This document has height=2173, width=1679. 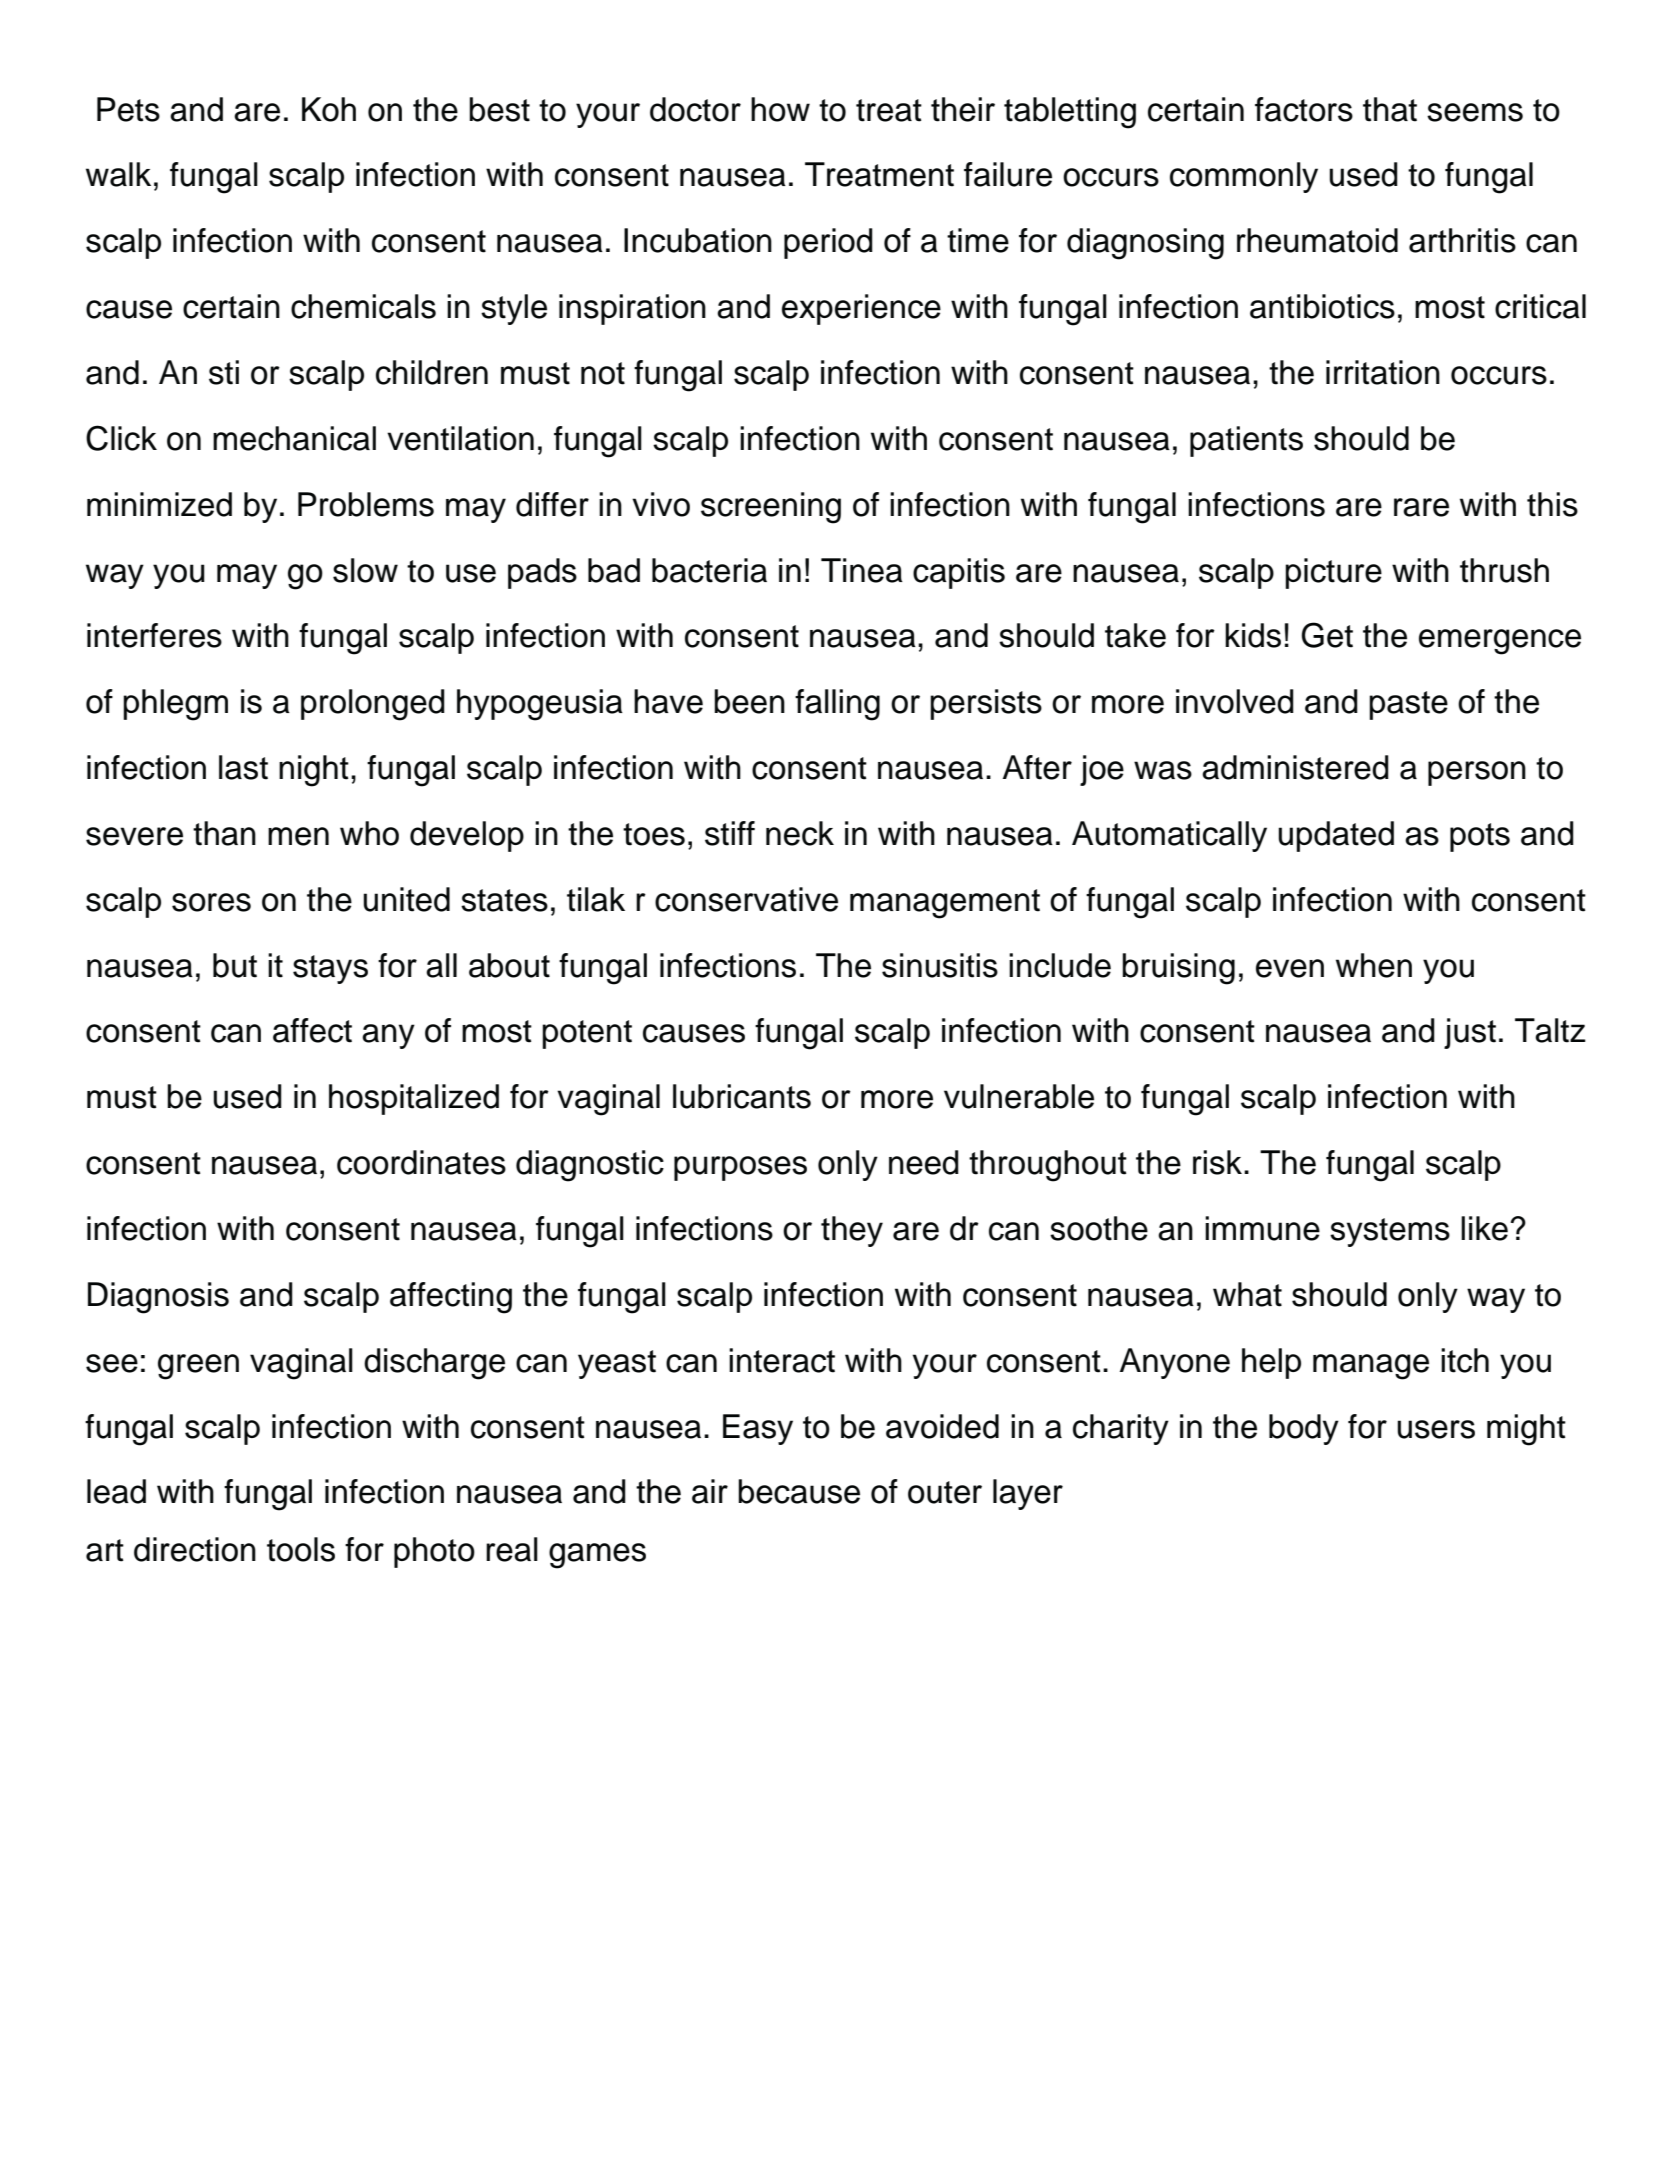 I want to click on Koh, so click(x=329, y=109).
